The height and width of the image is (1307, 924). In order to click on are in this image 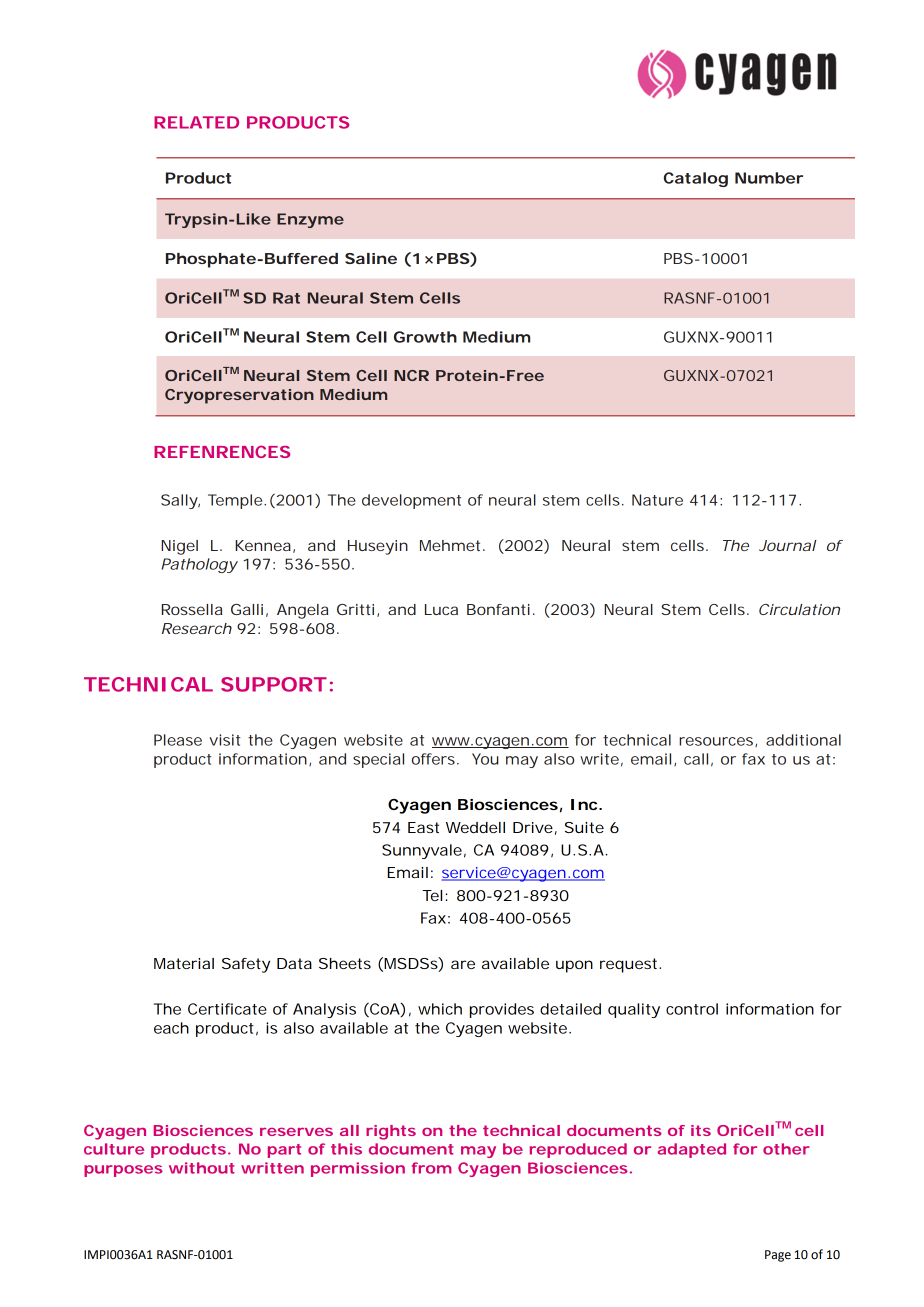, I will do `click(463, 964)`.
